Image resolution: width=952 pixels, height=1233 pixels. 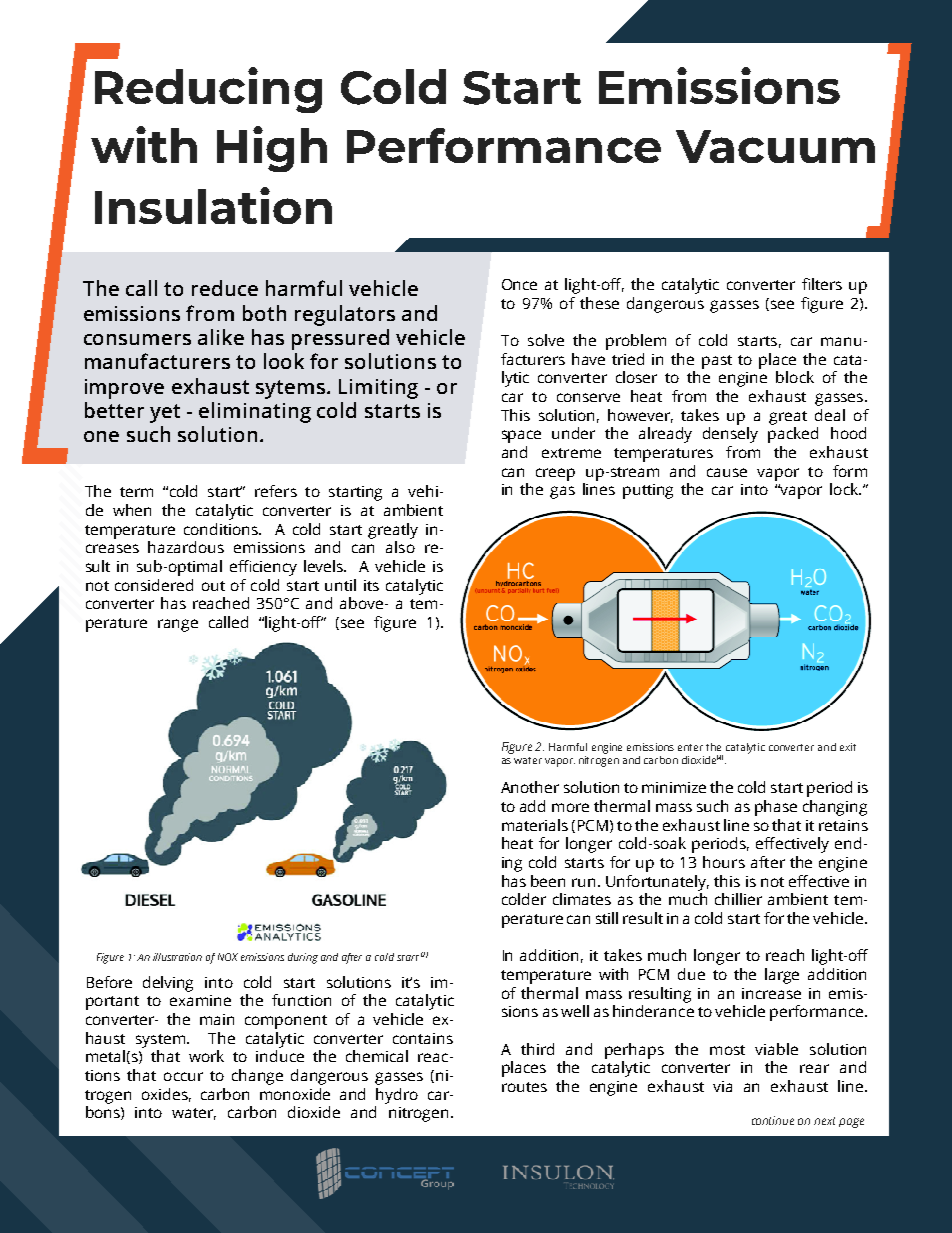 I want to click on space, so click(x=521, y=436).
